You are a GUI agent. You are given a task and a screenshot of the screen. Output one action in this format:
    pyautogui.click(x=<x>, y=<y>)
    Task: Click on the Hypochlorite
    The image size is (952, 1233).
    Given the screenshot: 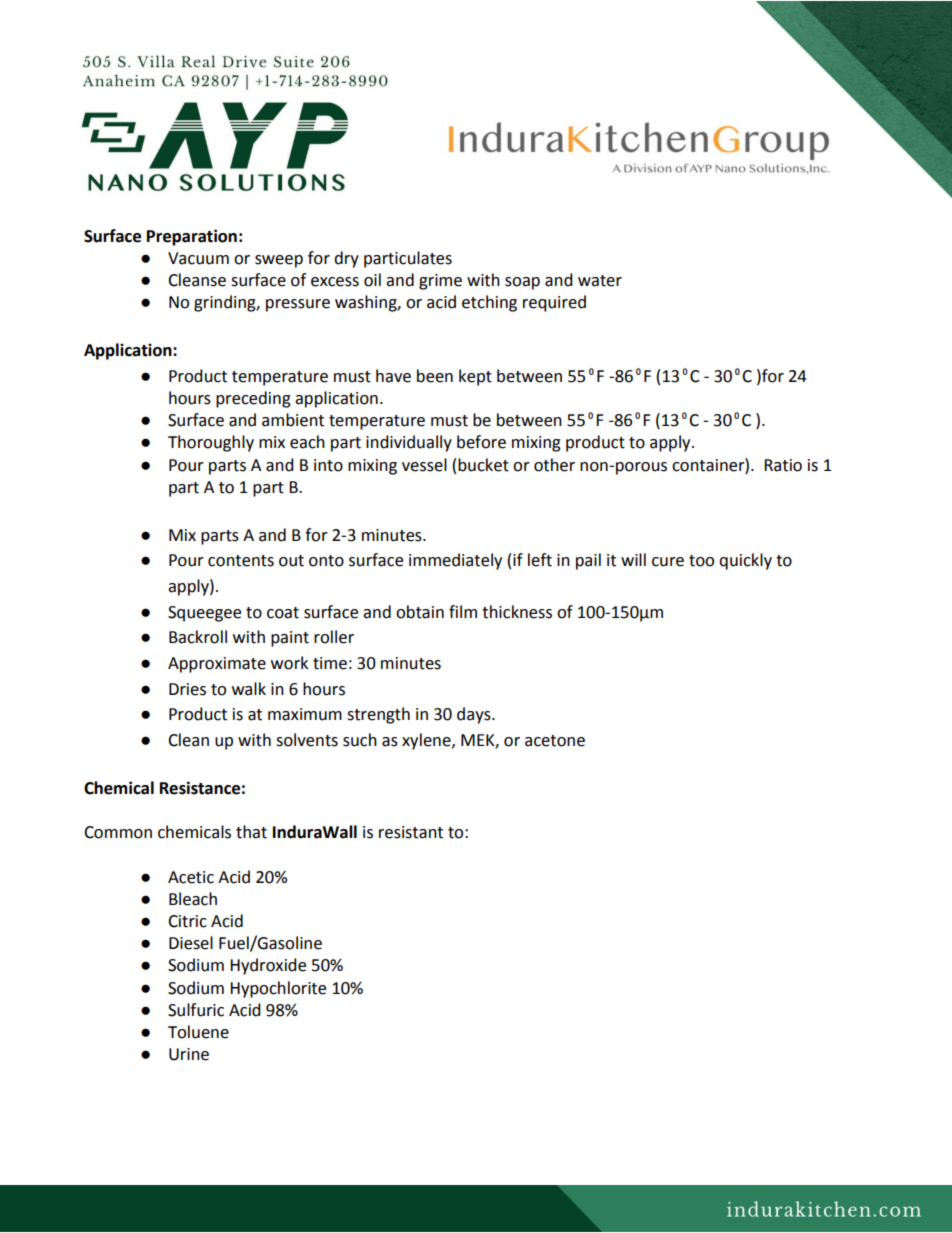 What is the action you would take?
    pyautogui.click(x=278, y=989)
